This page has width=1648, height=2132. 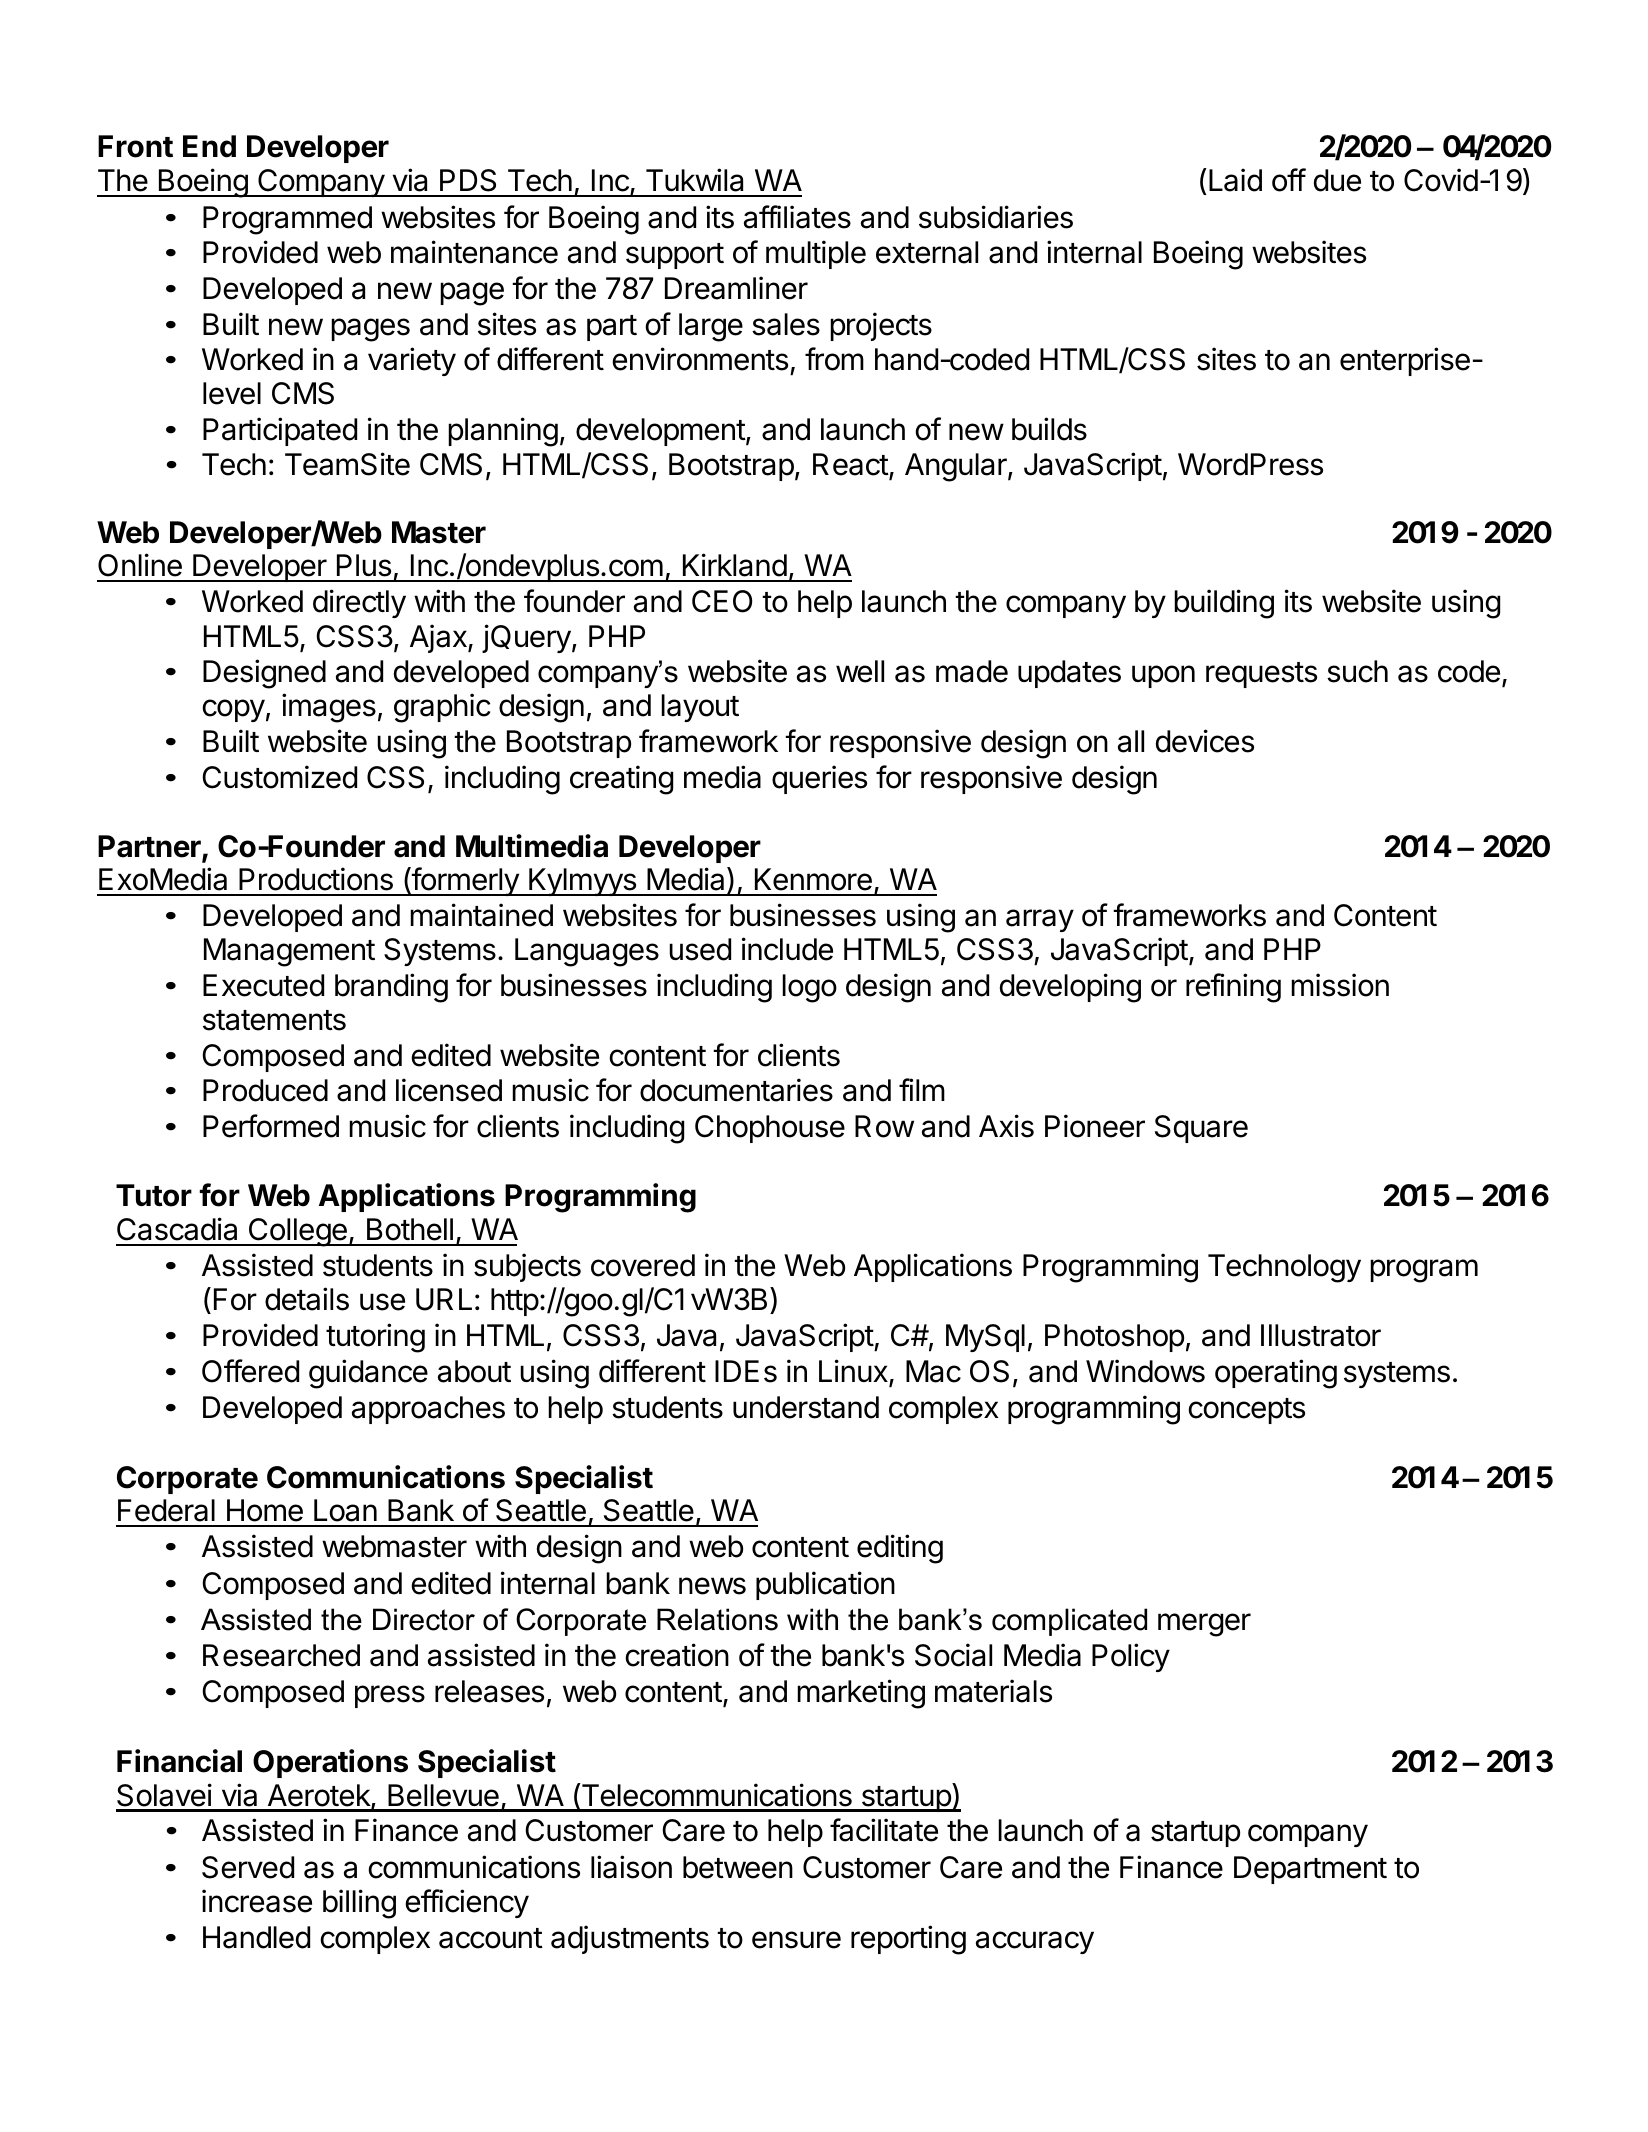 I want to click on billing, so click(x=359, y=1904).
